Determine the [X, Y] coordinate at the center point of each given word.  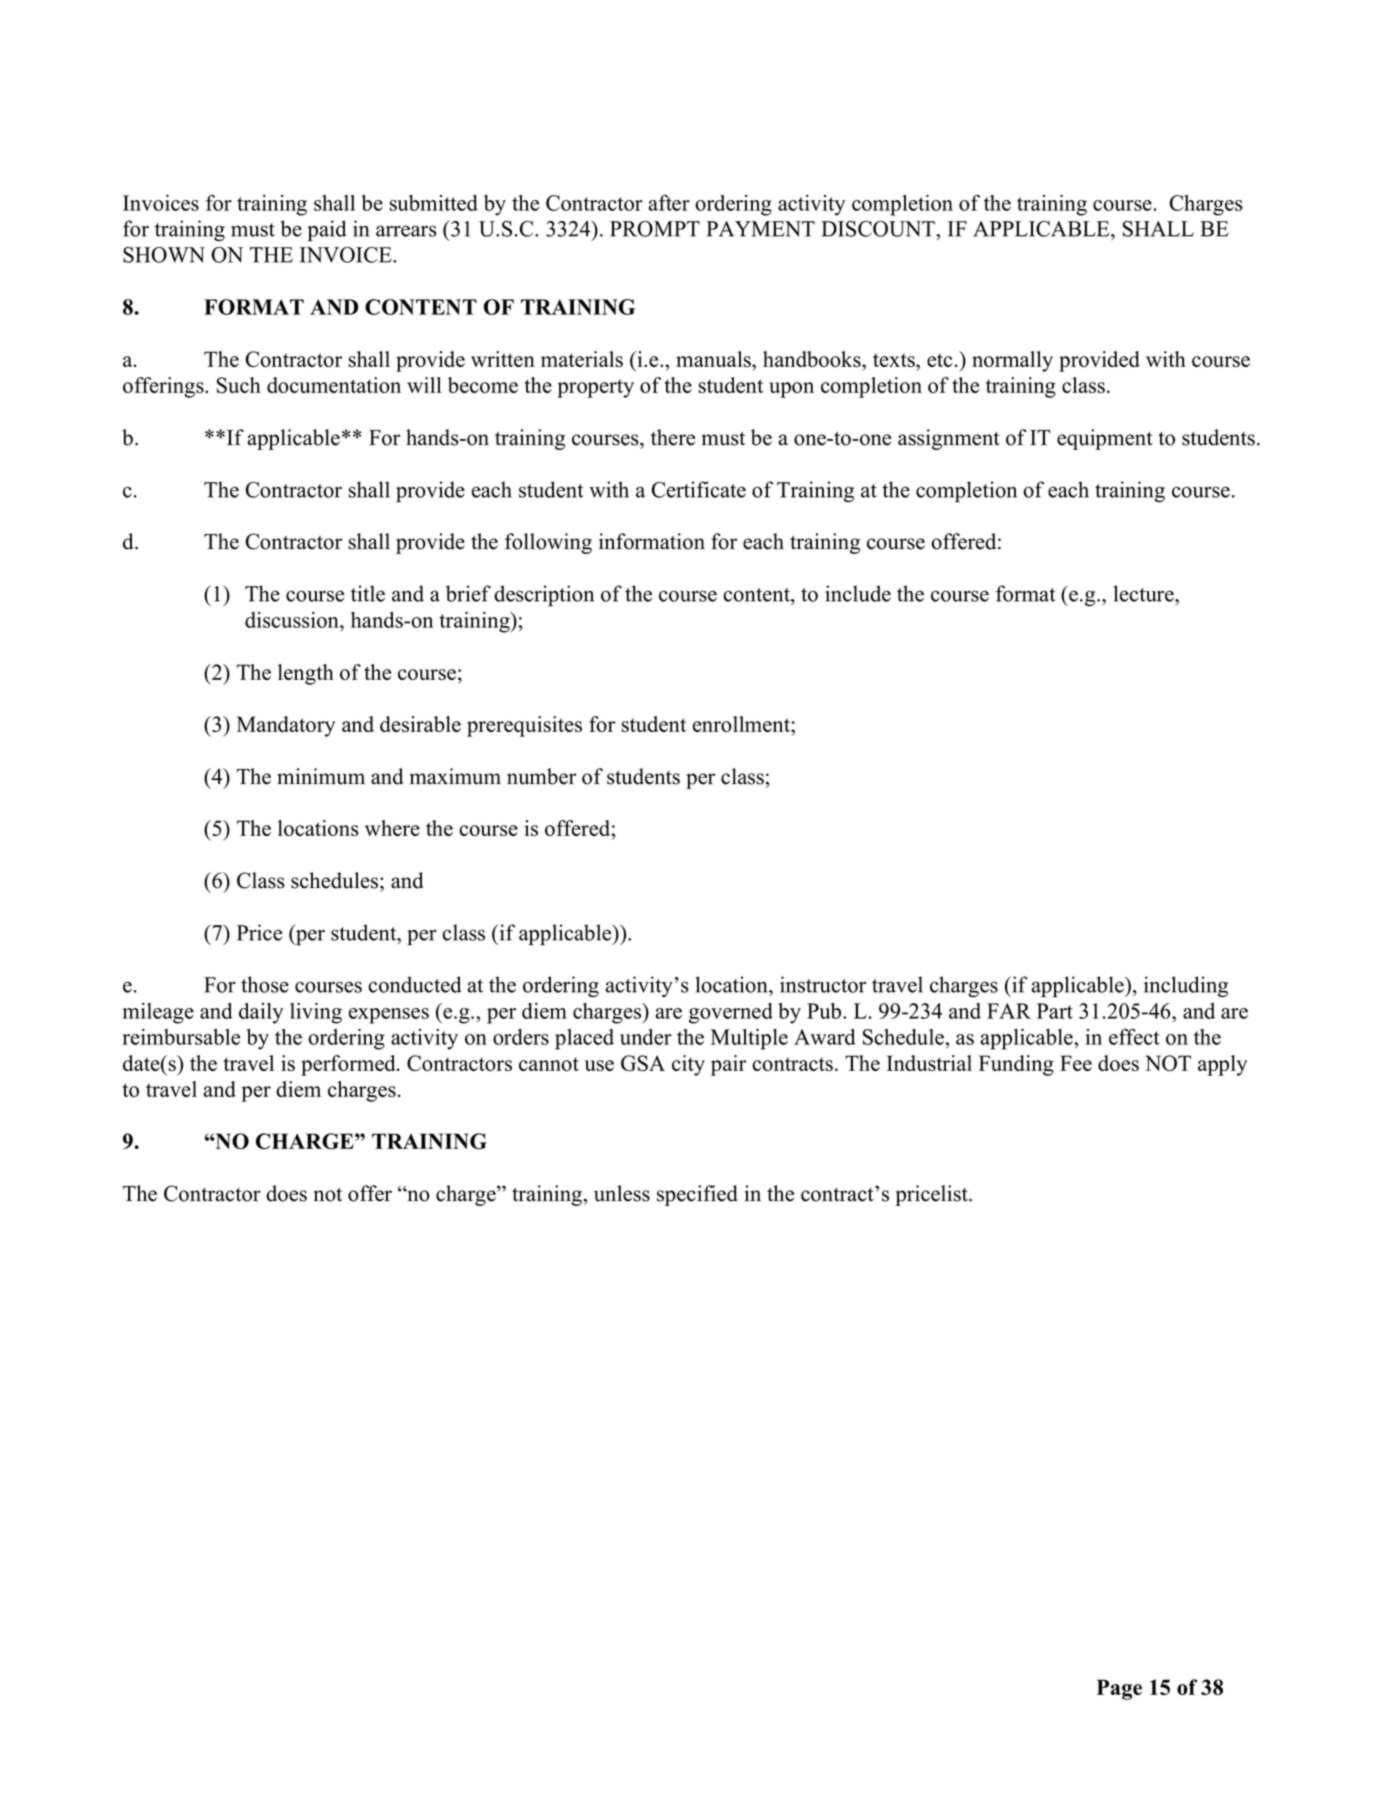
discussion [293, 620]
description [544, 595]
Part [1055, 1011]
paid [327, 230]
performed [349, 1065]
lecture [1145, 593]
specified [697, 1195]
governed [731, 1013]
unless [622, 1193]
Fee [1076, 1063]
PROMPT [655, 229]
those [265, 984]
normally [1012, 361]
